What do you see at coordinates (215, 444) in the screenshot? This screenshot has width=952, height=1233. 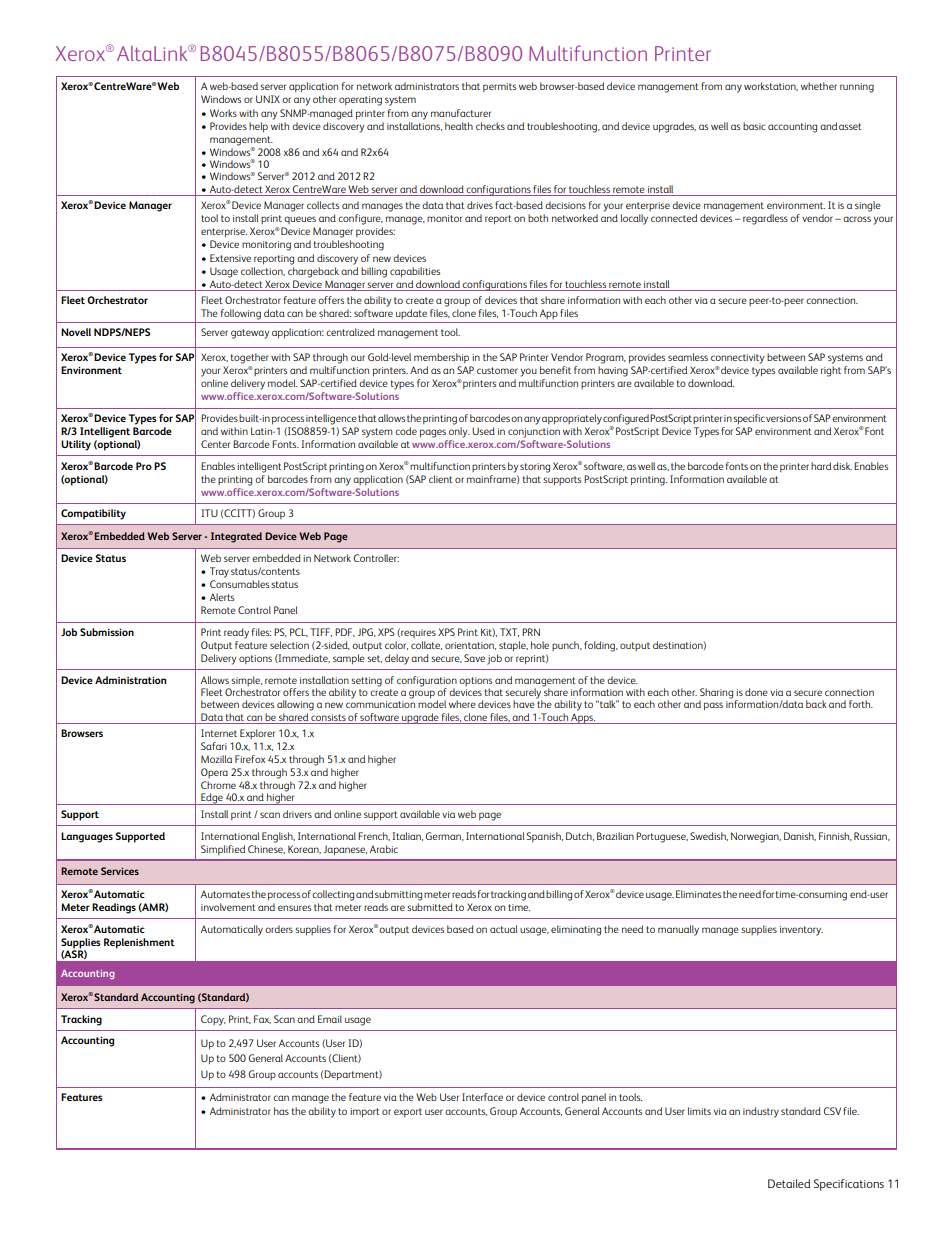 I see `Center` at bounding box center [215, 444].
